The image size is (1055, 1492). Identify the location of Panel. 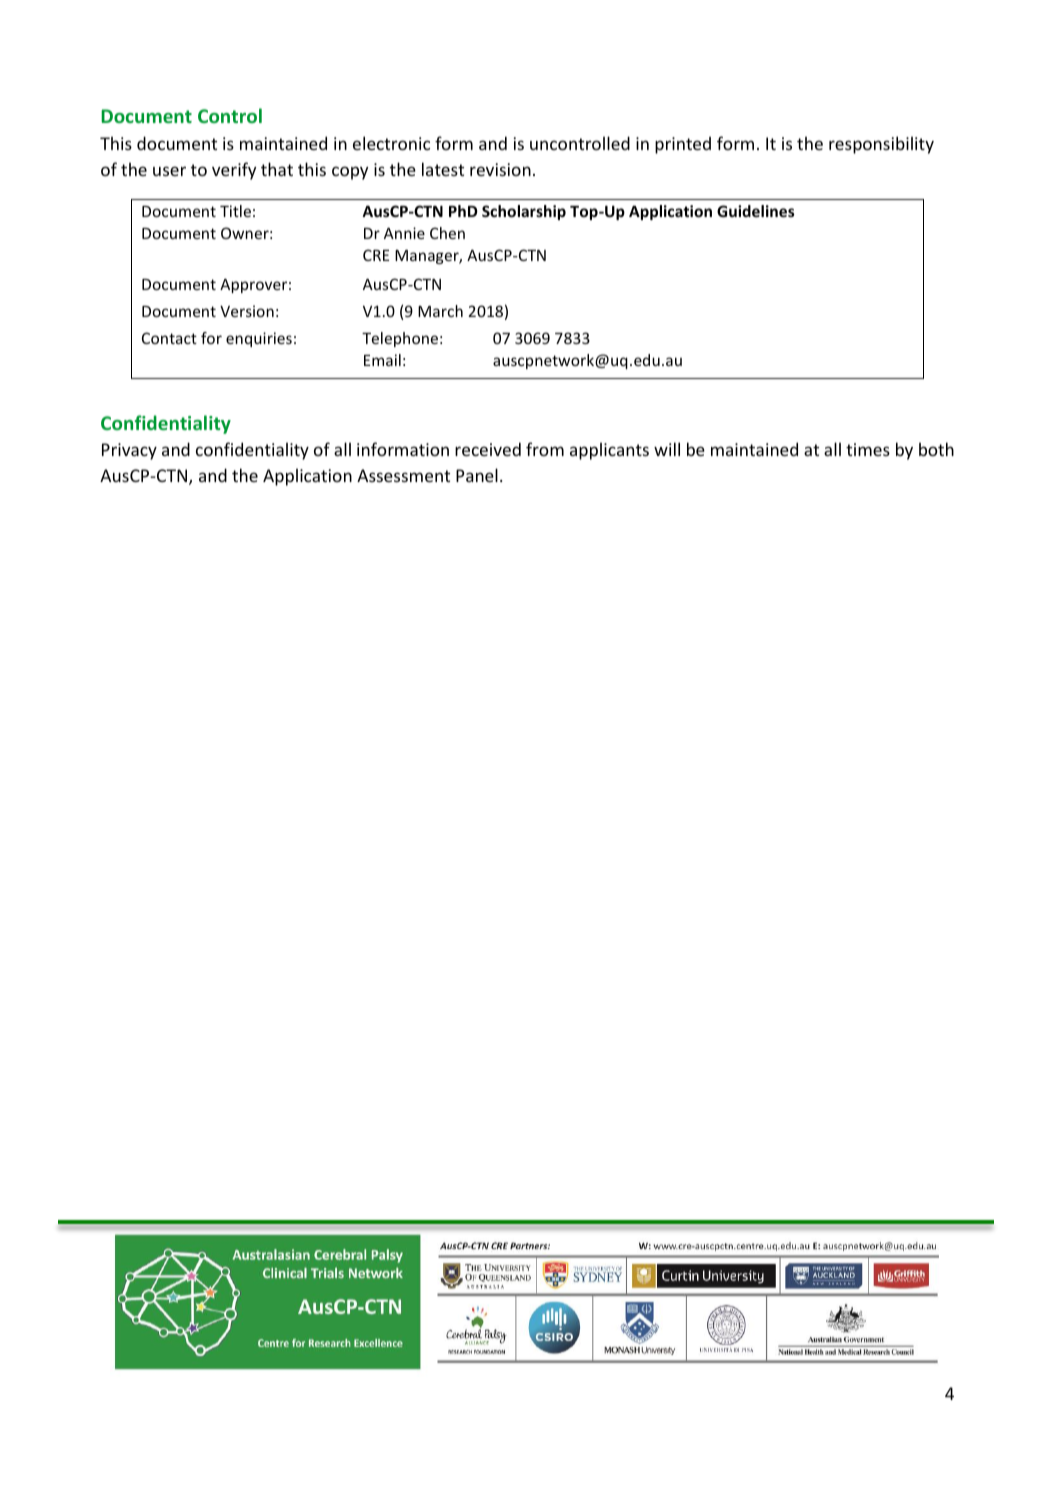
(477, 475).
